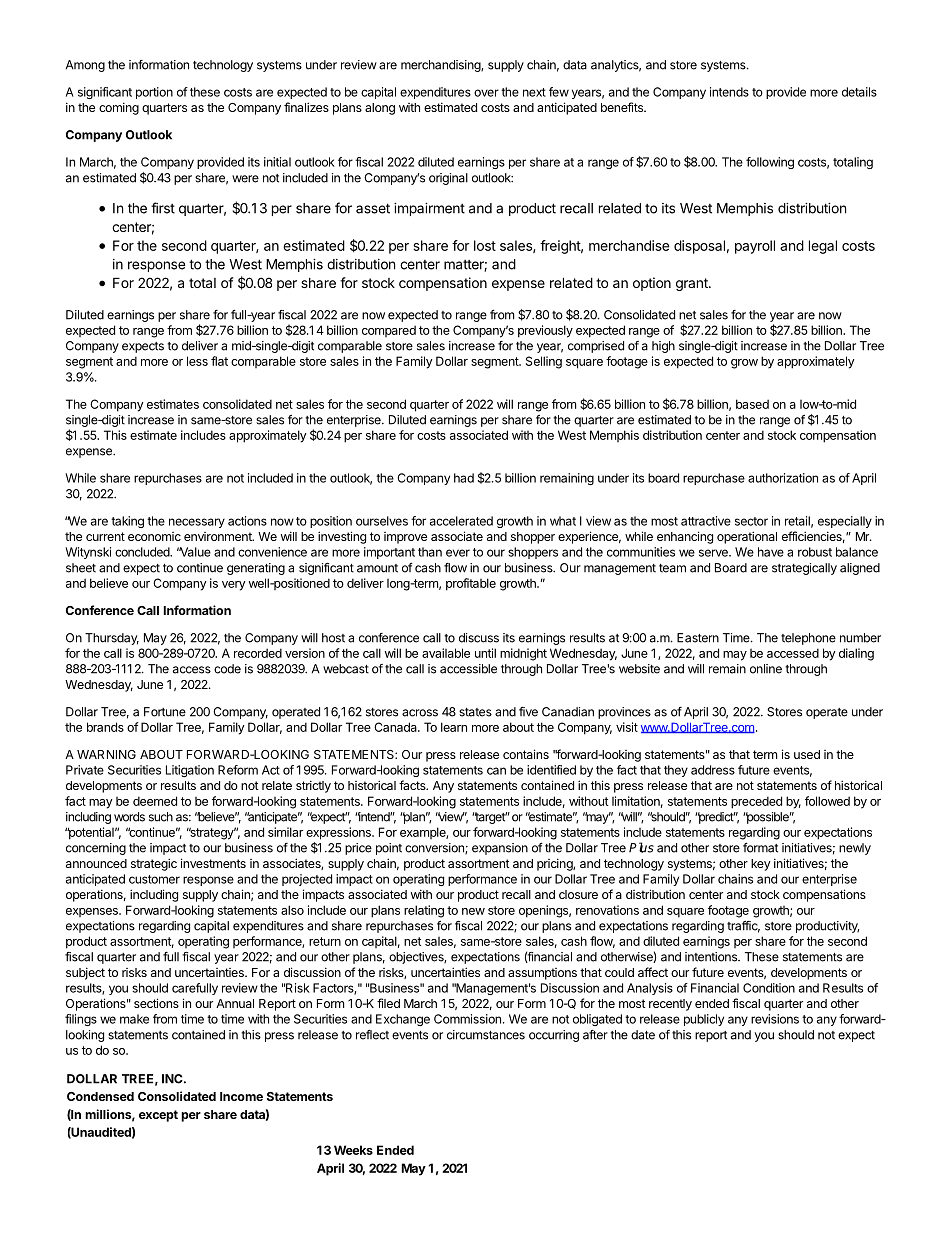 The height and width of the page is (1233, 952). Describe the element at coordinates (471, 584) in the page. I see `profitable` at that location.
